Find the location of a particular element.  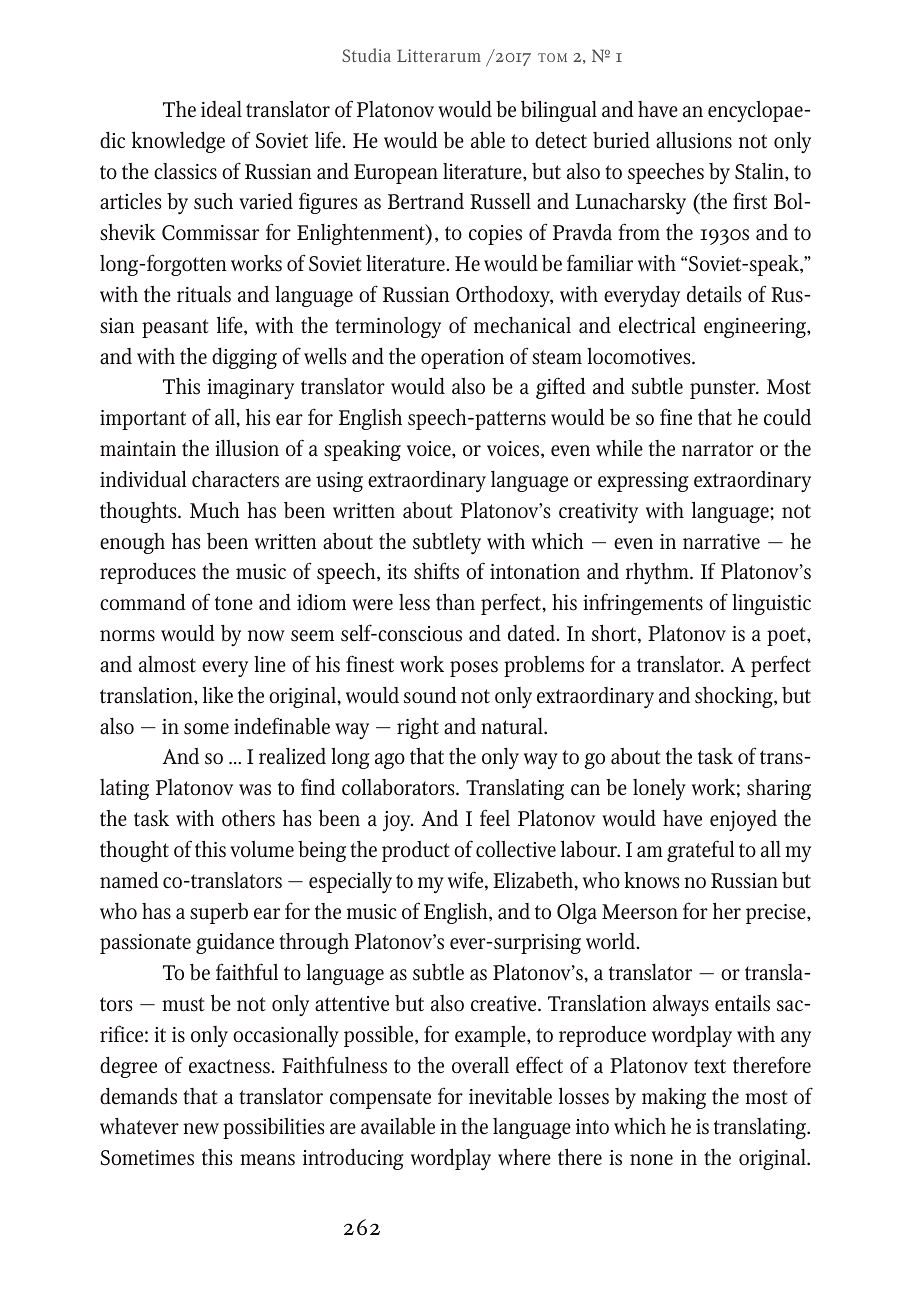

new is located at coordinates (201, 1129).
